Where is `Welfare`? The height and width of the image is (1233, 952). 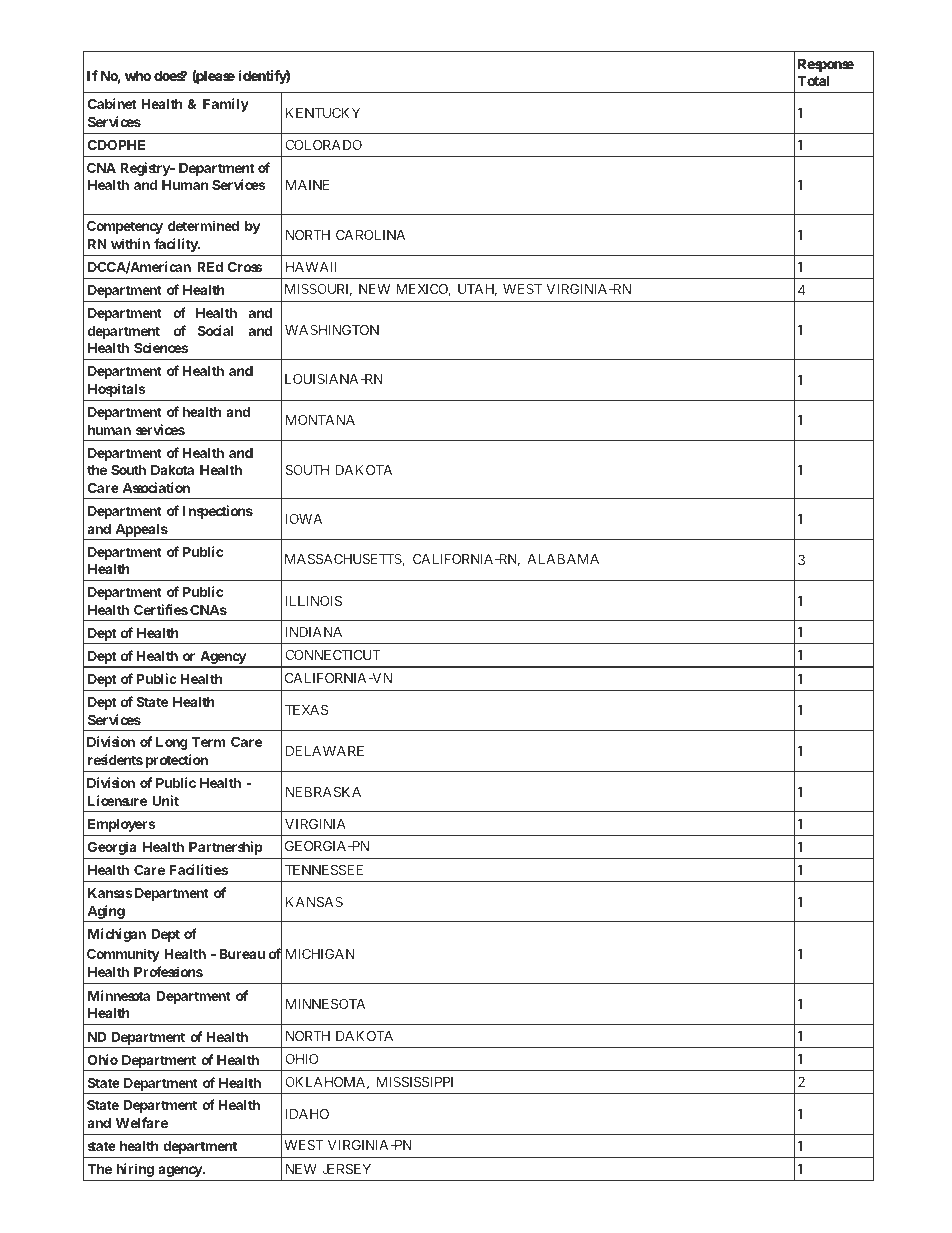
Welfare is located at coordinates (141, 1122).
